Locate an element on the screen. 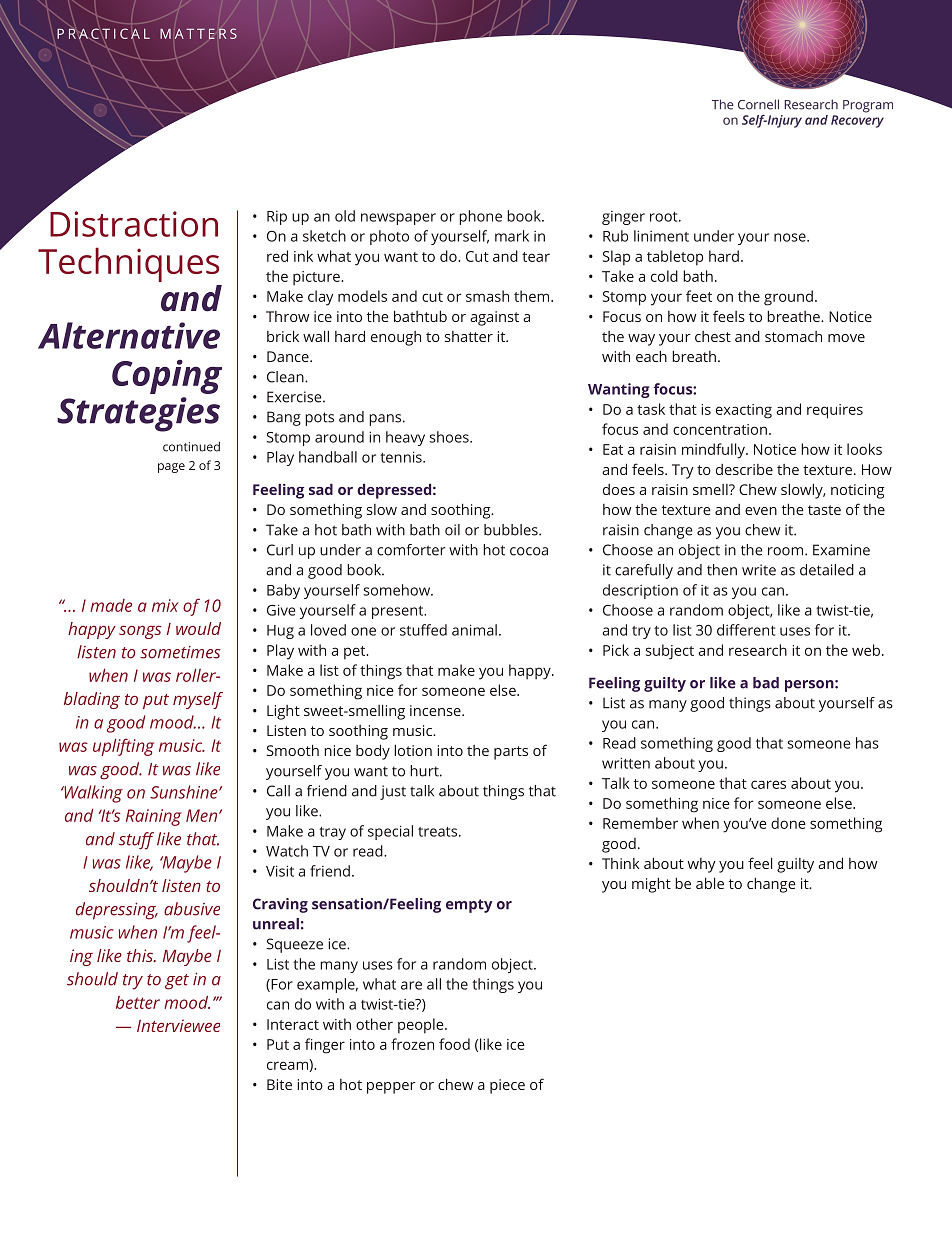 This screenshot has height=1233, width=952. ground is located at coordinates (788, 298).
